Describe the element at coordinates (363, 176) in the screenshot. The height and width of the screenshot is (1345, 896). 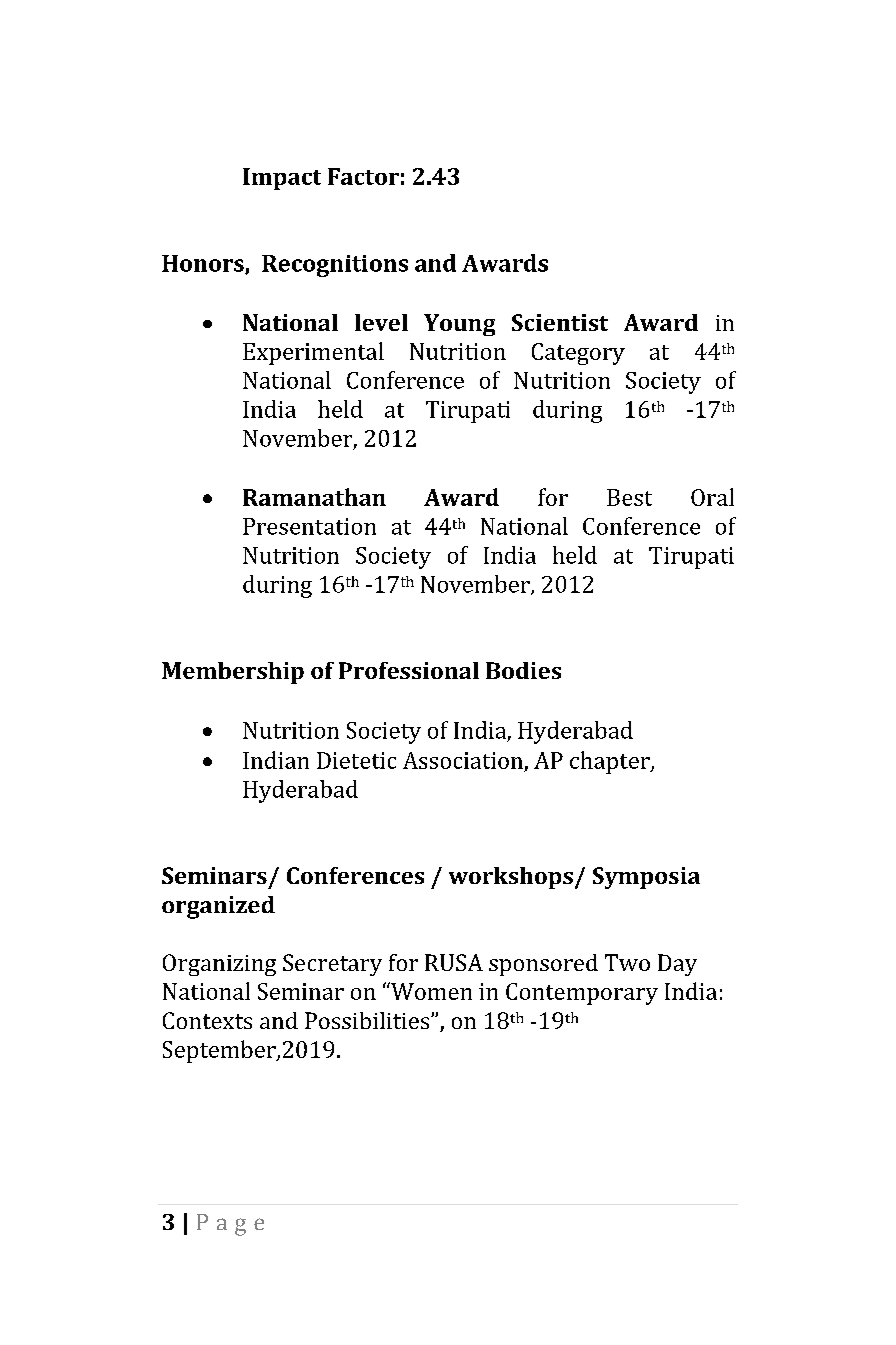
I see `Factor` at that location.
